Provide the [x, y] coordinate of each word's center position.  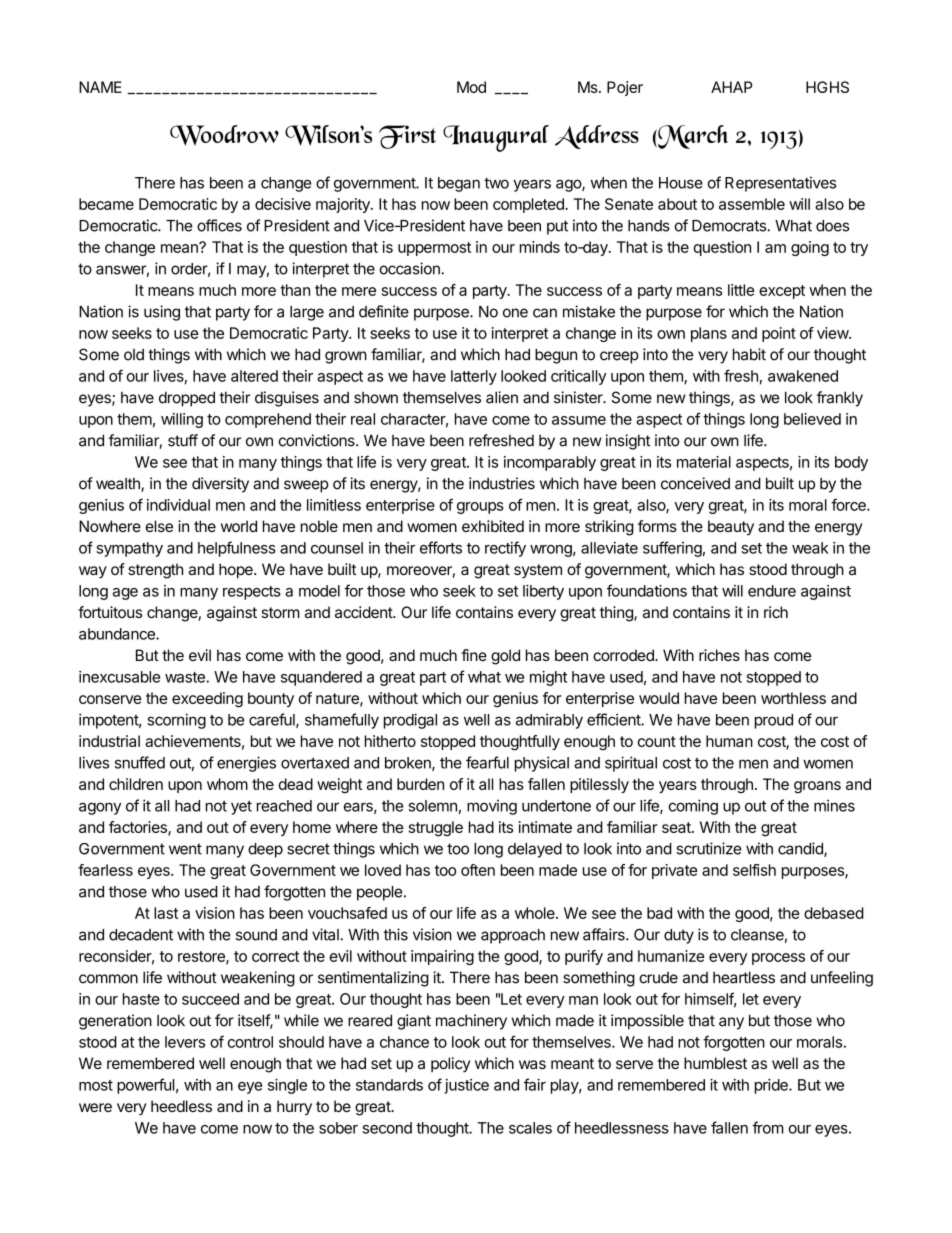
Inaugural [496, 138]
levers [185, 1042]
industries [502, 483]
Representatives [780, 184]
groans [817, 787]
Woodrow [224, 135]
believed [812, 419]
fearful [487, 762]
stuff [183, 440]
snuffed [140, 762]
